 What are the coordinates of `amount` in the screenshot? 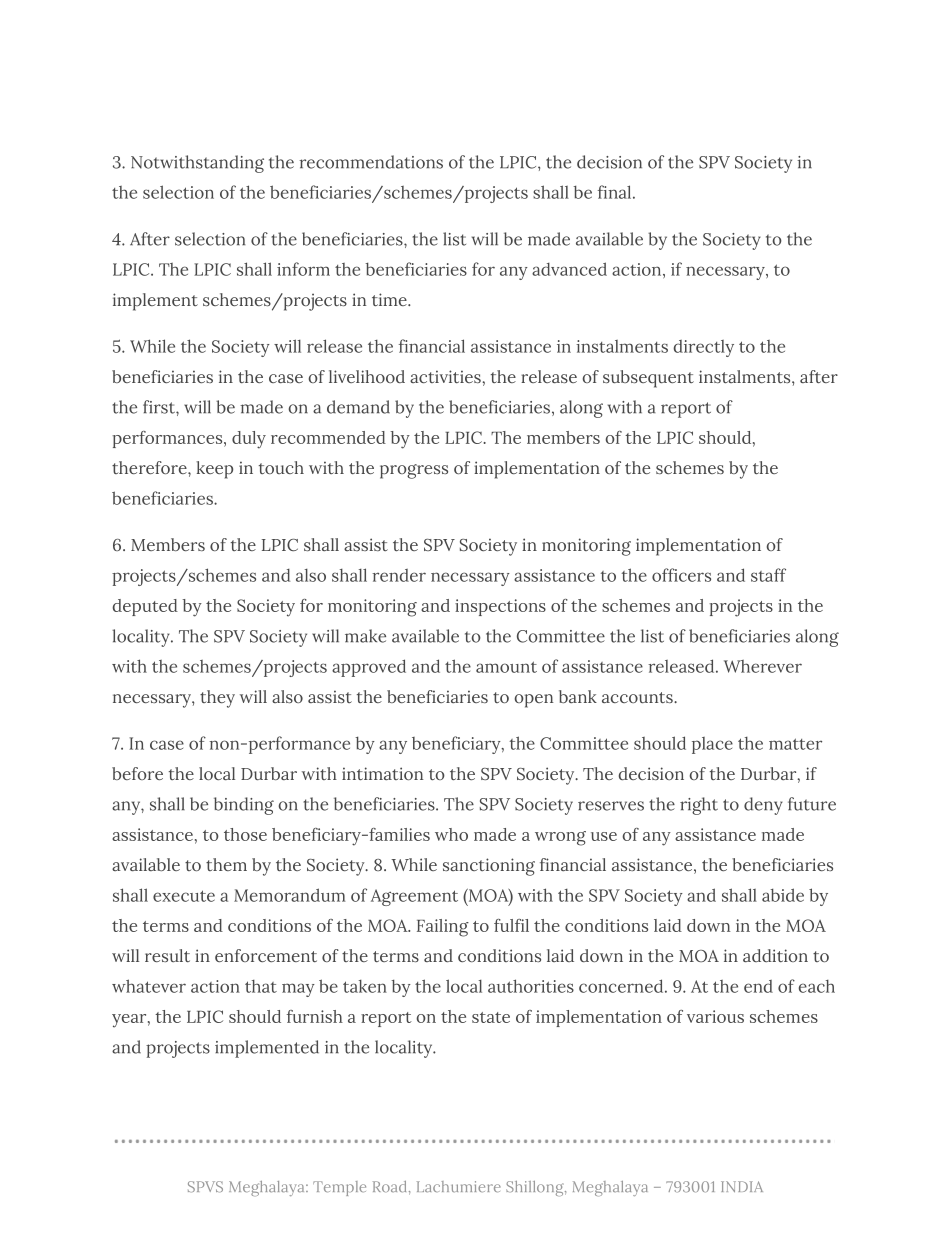 It's located at (506, 667).
